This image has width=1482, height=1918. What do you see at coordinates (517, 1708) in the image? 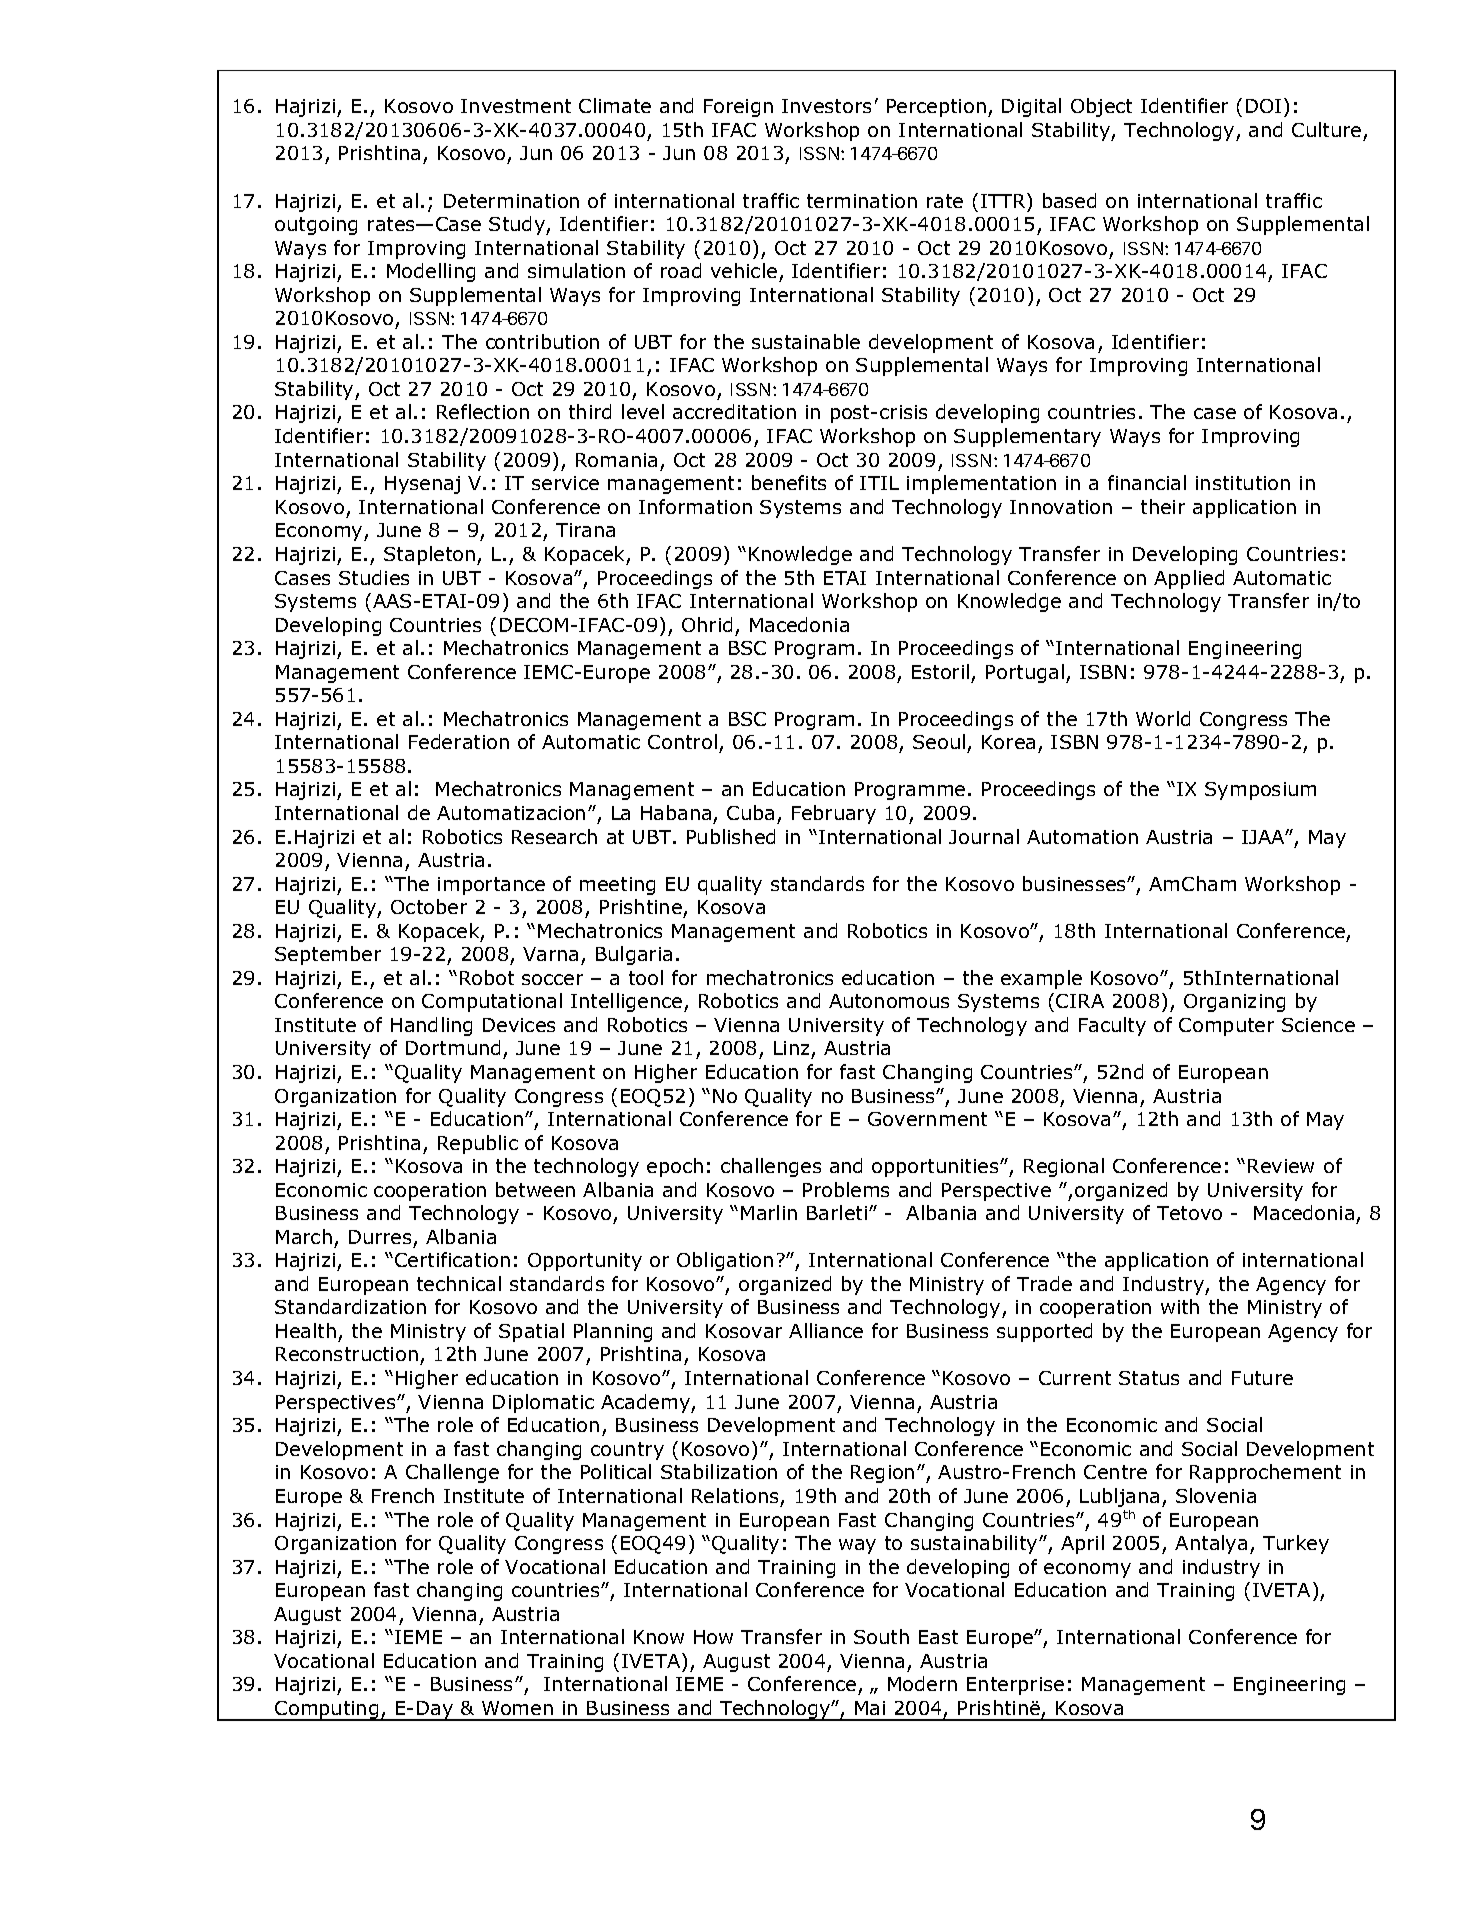
I see `Women` at bounding box center [517, 1708].
